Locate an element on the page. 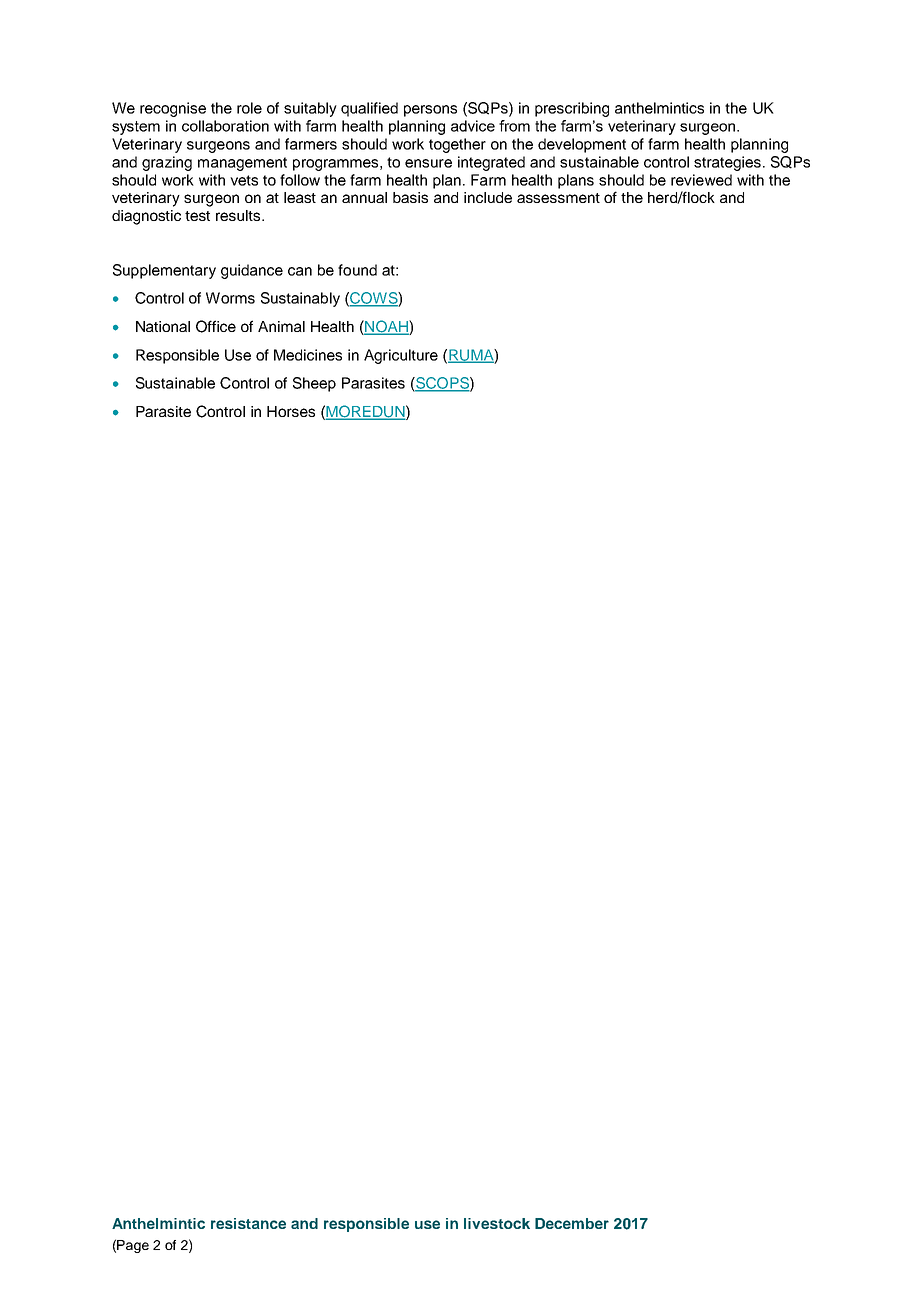 This page has height=1309, width=924. Sheep is located at coordinates (314, 384).
